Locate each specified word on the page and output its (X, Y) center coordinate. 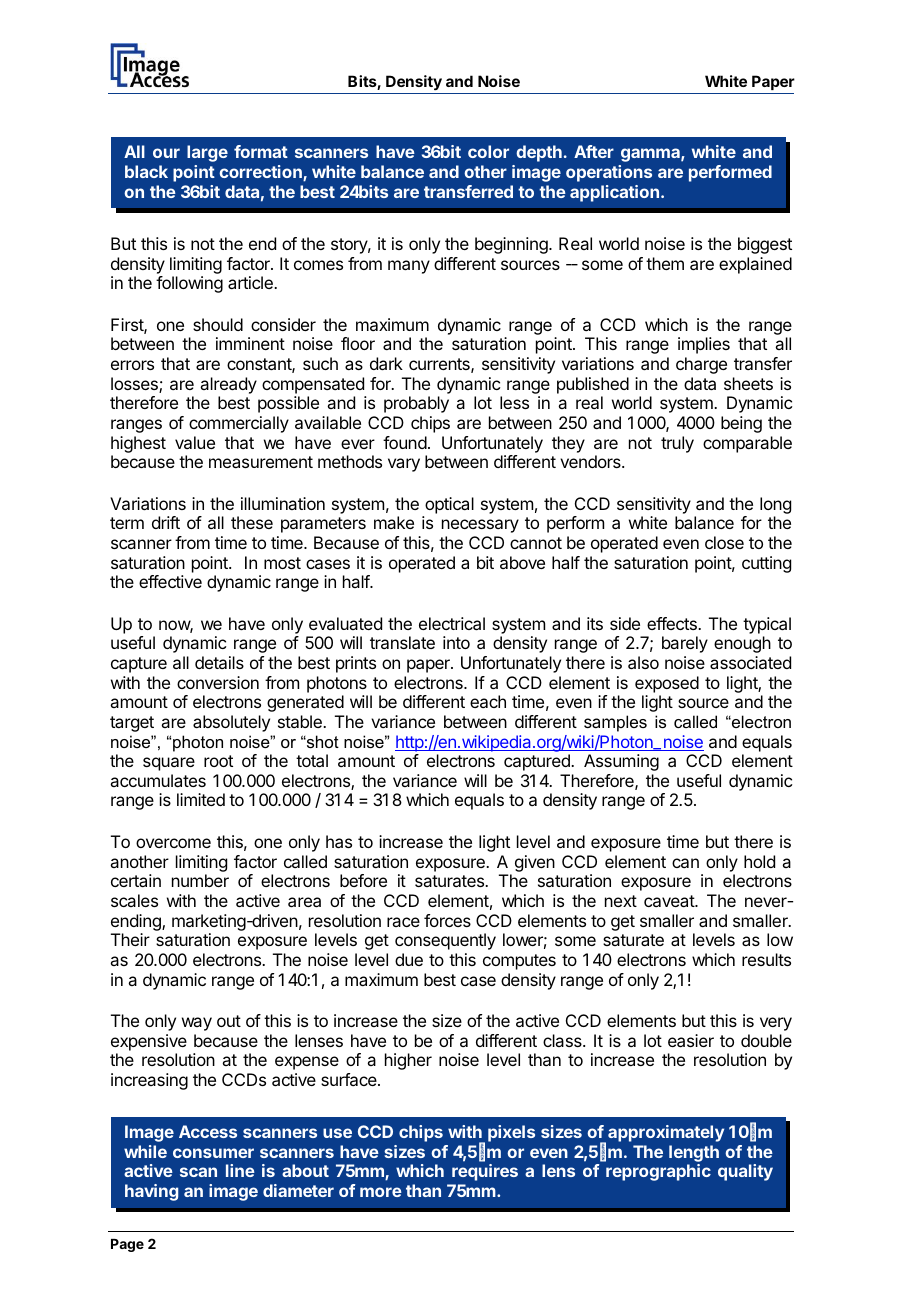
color (488, 151)
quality (745, 1172)
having (151, 1192)
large (207, 153)
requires (485, 1172)
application (614, 193)
